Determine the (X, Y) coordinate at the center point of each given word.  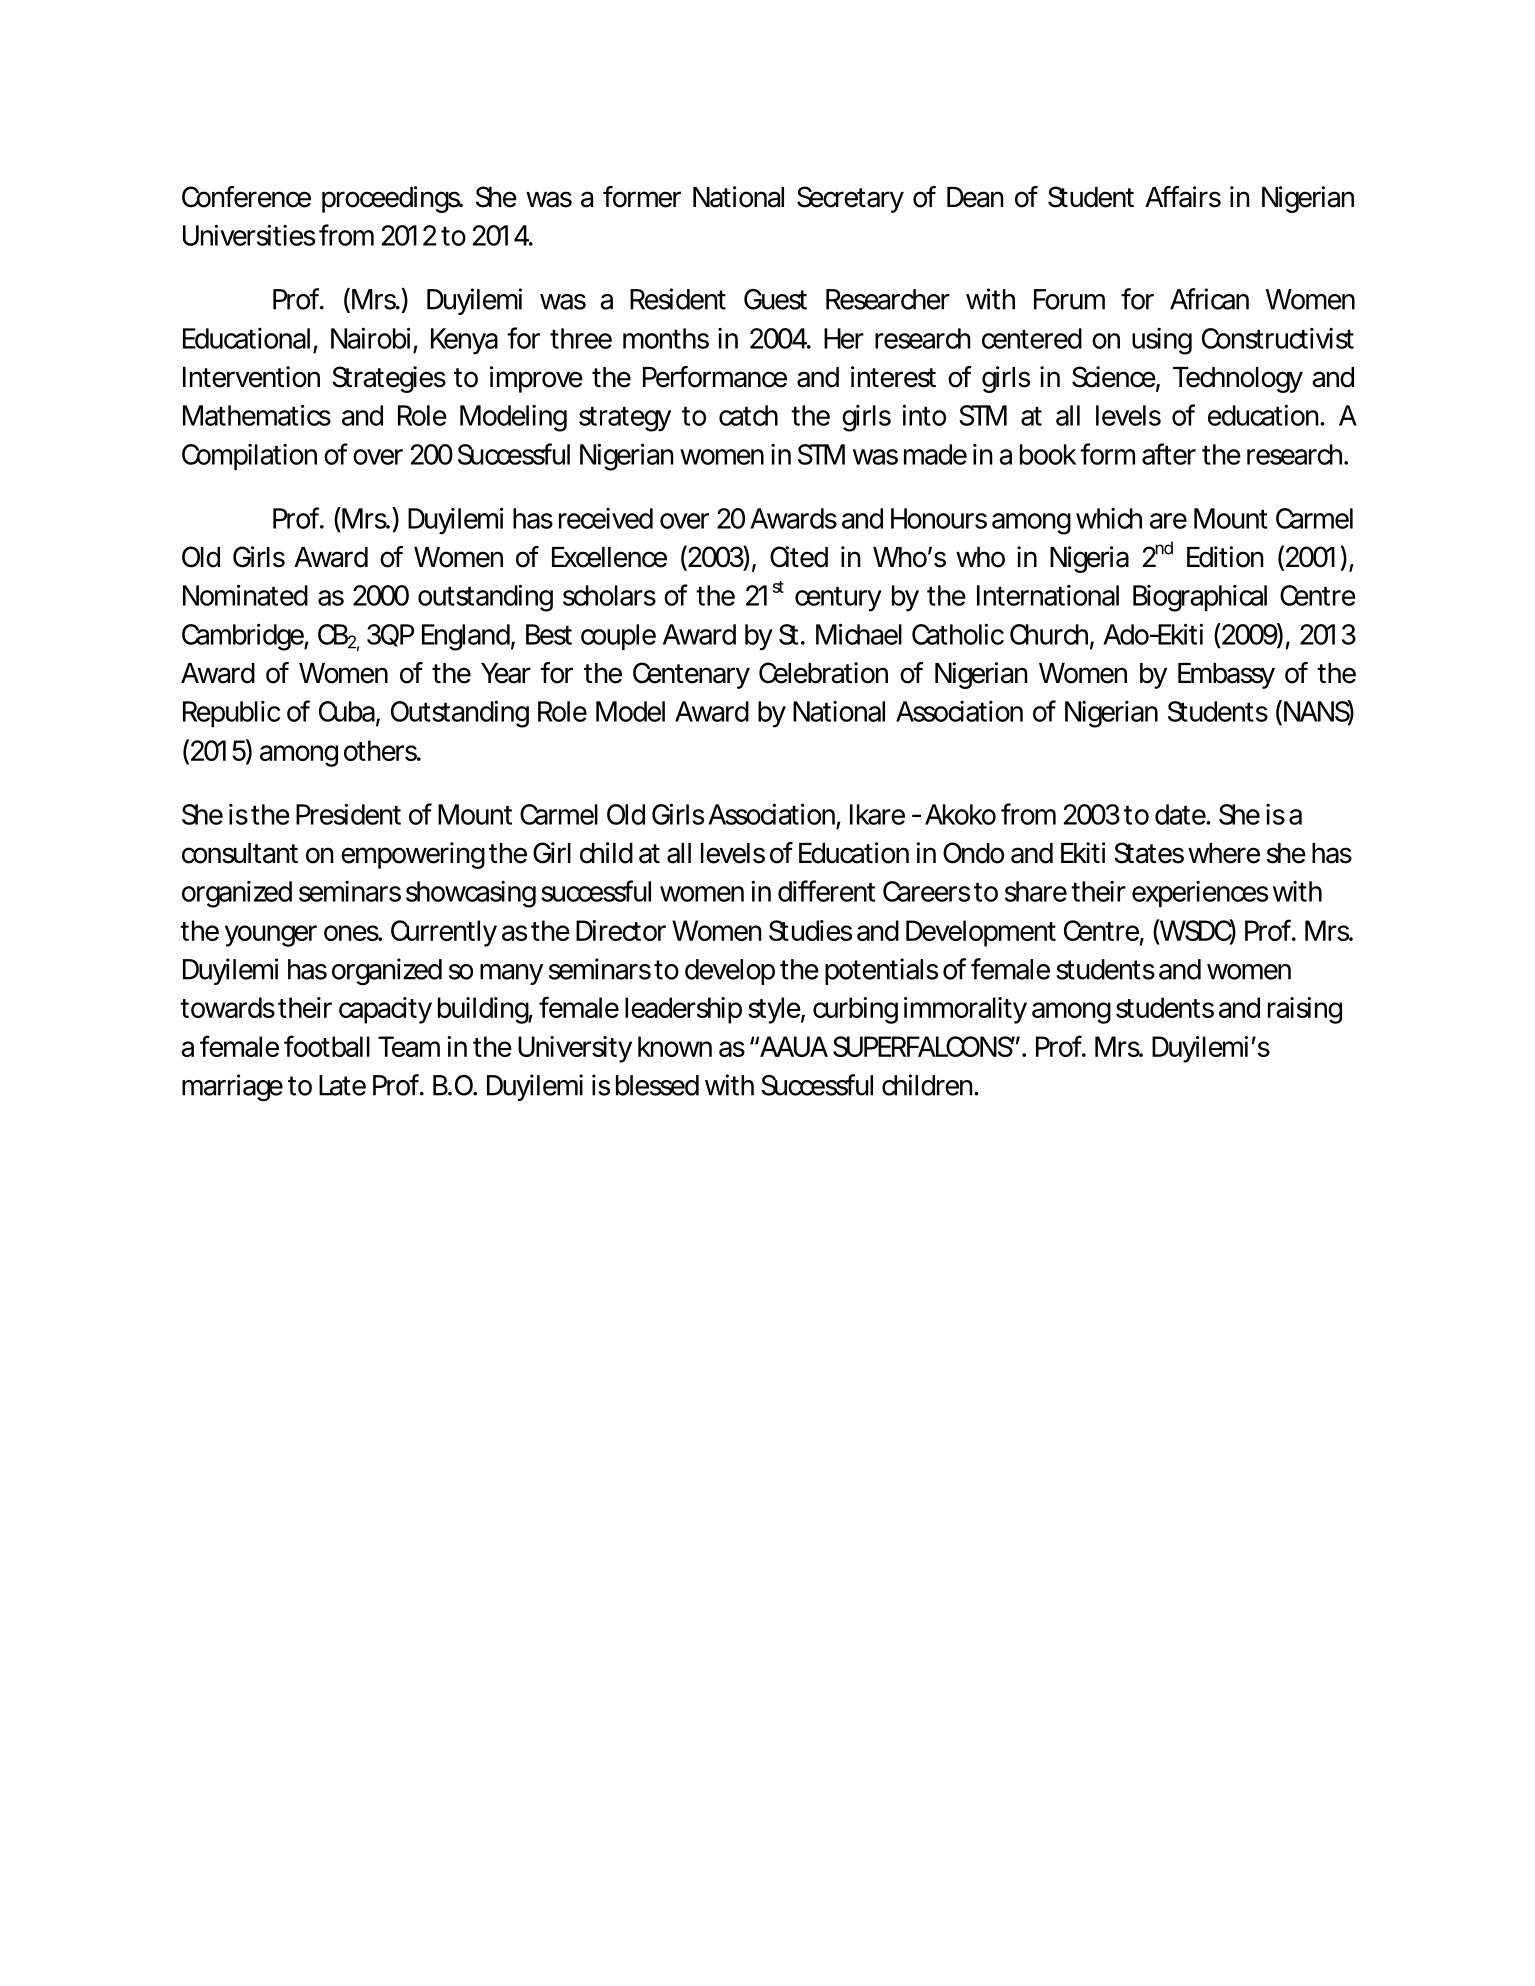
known (675, 1046)
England (466, 637)
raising (1305, 1010)
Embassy (1226, 676)
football (327, 1046)
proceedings (392, 199)
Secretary (850, 199)
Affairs (1183, 197)
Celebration (823, 673)
